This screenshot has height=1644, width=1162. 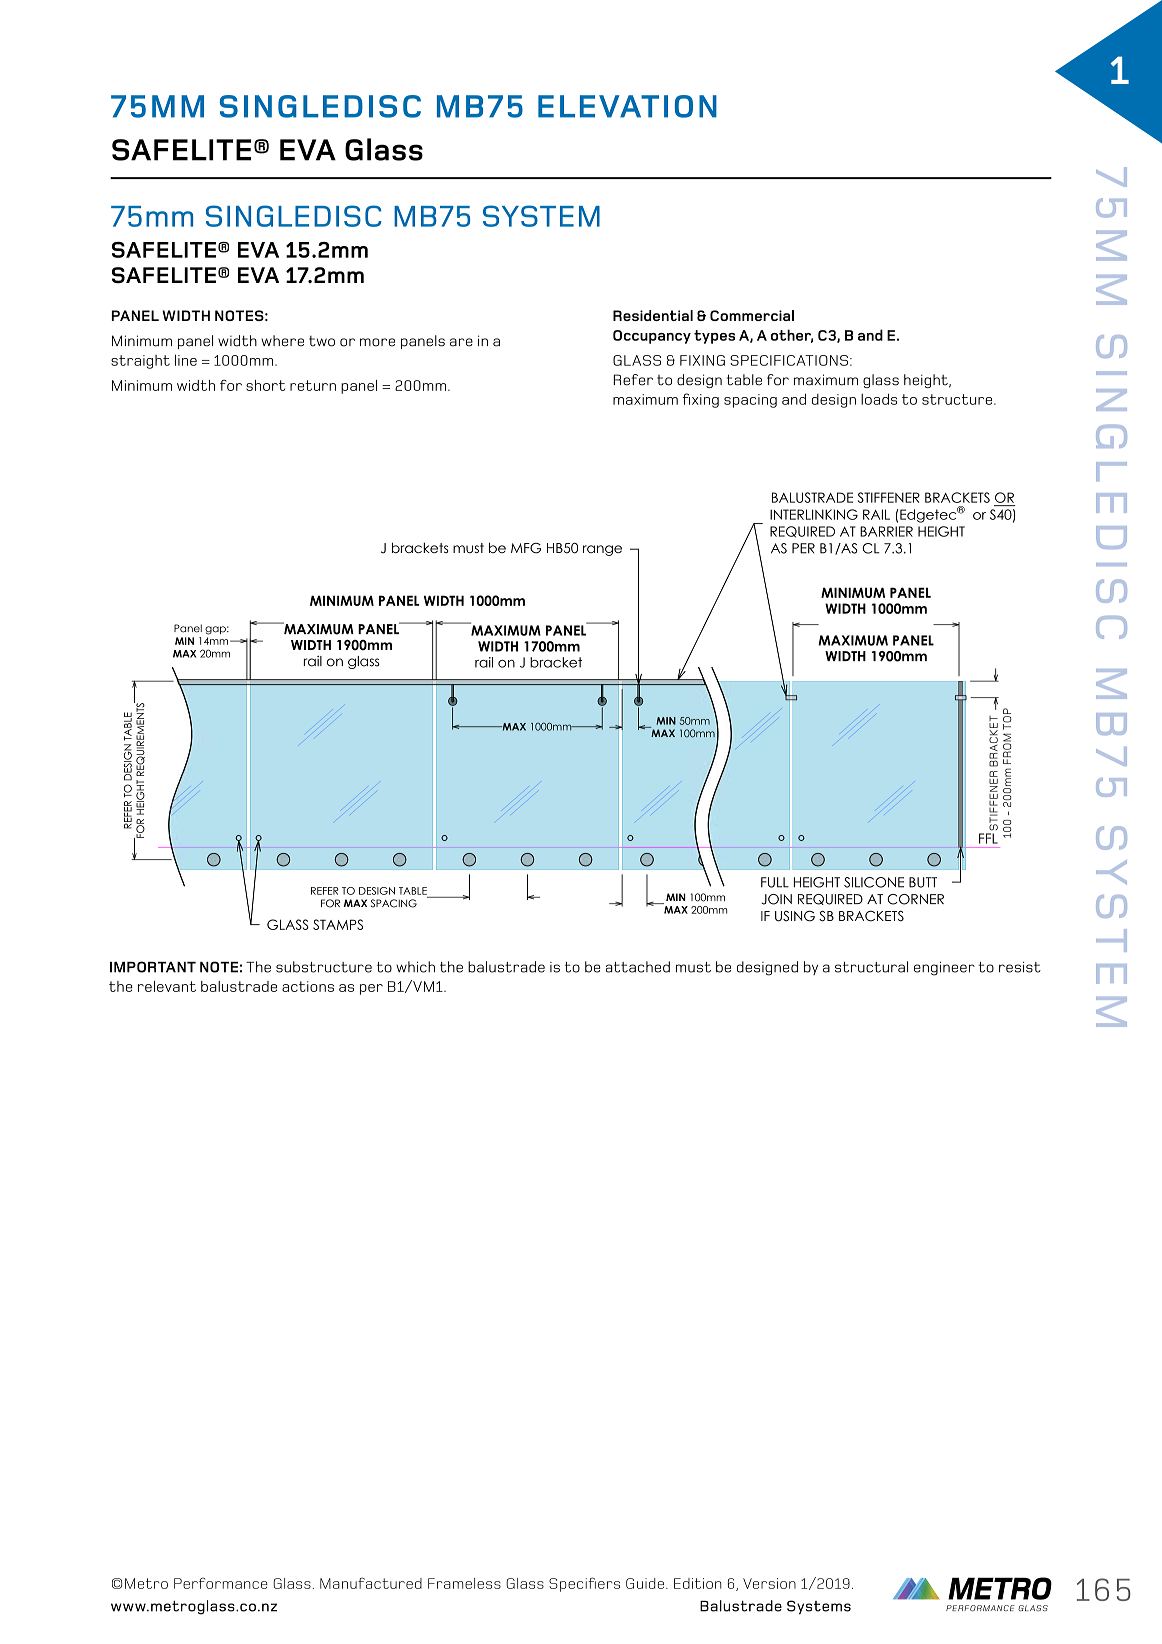 What do you see at coordinates (526, 548) in the screenshot?
I see `MFG` at bounding box center [526, 548].
